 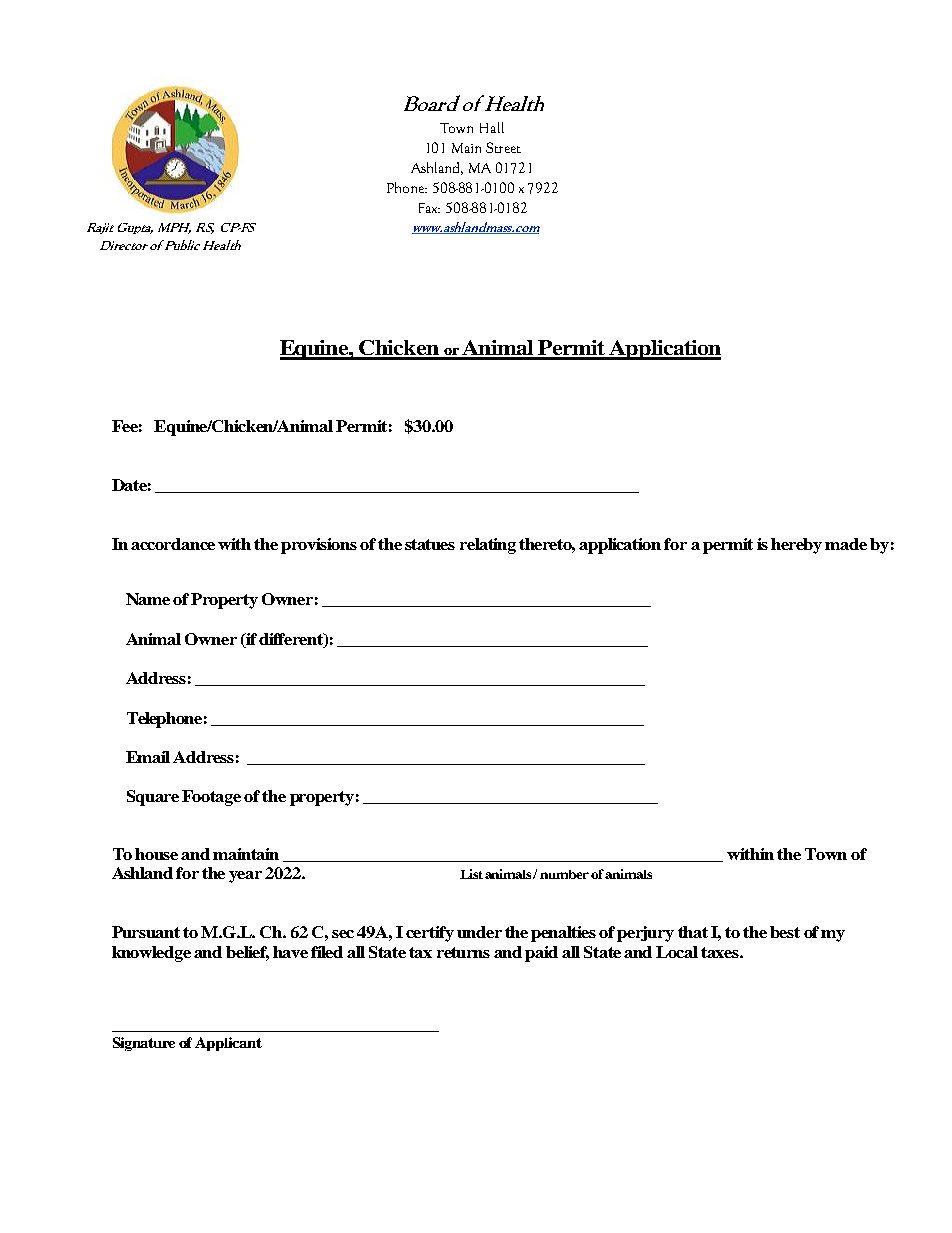 I want to click on Fax, so click(x=429, y=208).
